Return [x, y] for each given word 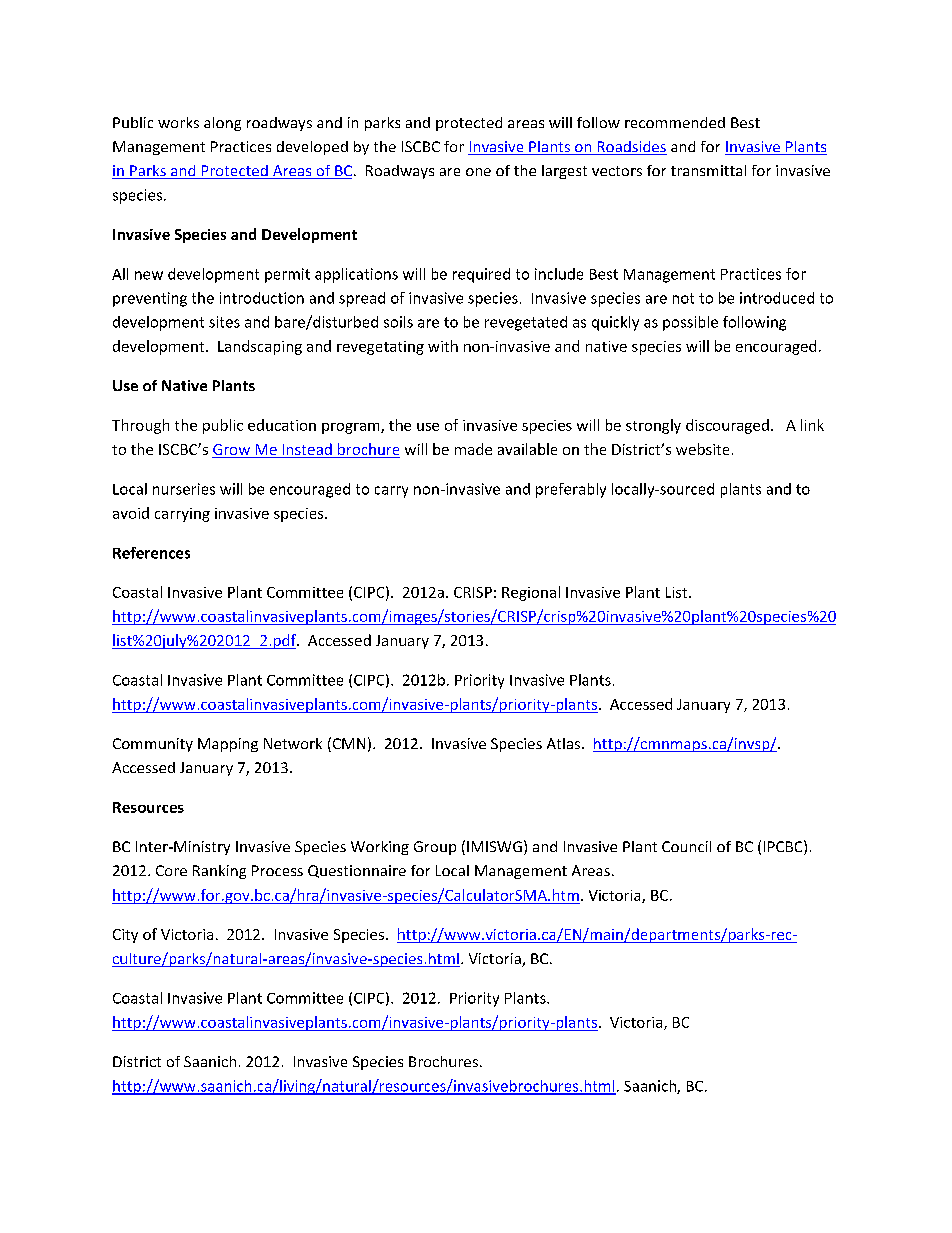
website [702, 449]
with [443, 346]
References [151, 553]
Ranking [219, 872]
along [222, 124]
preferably [571, 490]
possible [690, 323]
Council [686, 846]
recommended [675, 122]
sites [224, 322]
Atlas [563, 743]
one [478, 172]
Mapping [228, 745]
